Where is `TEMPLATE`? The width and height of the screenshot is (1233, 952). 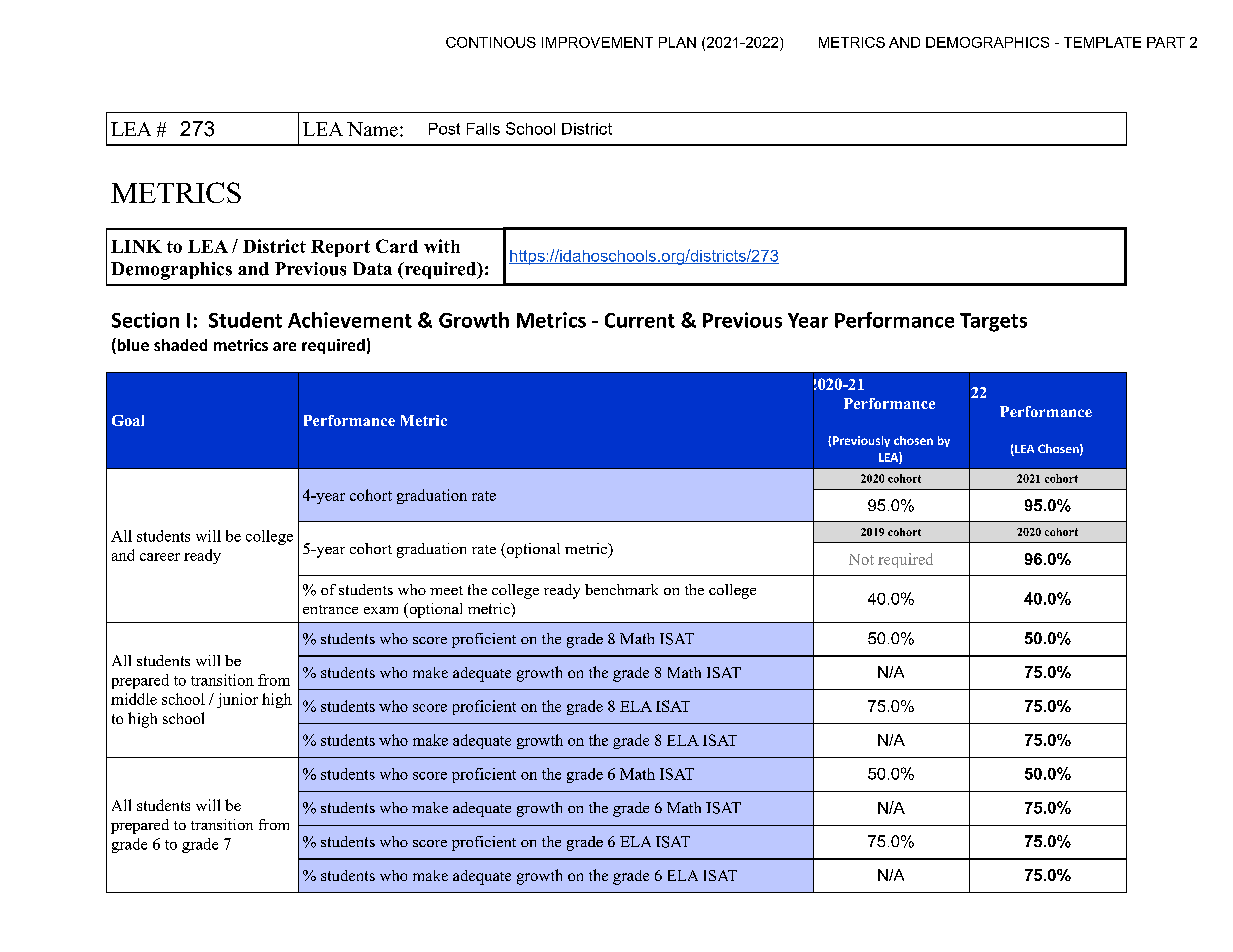
TEMPLATE is located at coordinates (1102, 42).
